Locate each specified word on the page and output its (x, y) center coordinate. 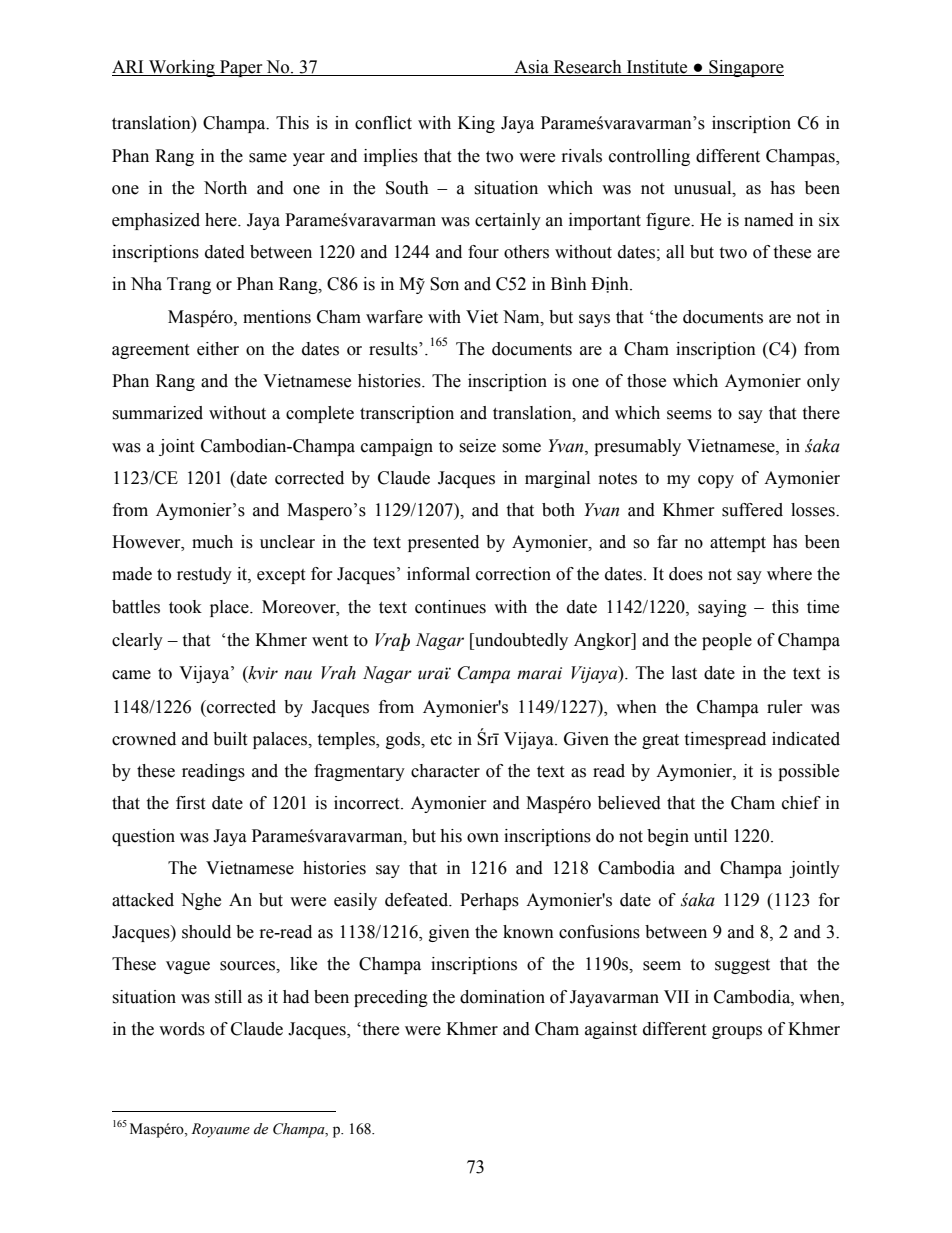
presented (443, 543)
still (228, 997)
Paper (241, 68)
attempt (738, 544)
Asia (531, 68)
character (445, 771)
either (218, 349)
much (212, 542)
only (823, 382)
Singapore (745, 68)
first (190, 803)
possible (808, 772)
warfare (394, 317)
